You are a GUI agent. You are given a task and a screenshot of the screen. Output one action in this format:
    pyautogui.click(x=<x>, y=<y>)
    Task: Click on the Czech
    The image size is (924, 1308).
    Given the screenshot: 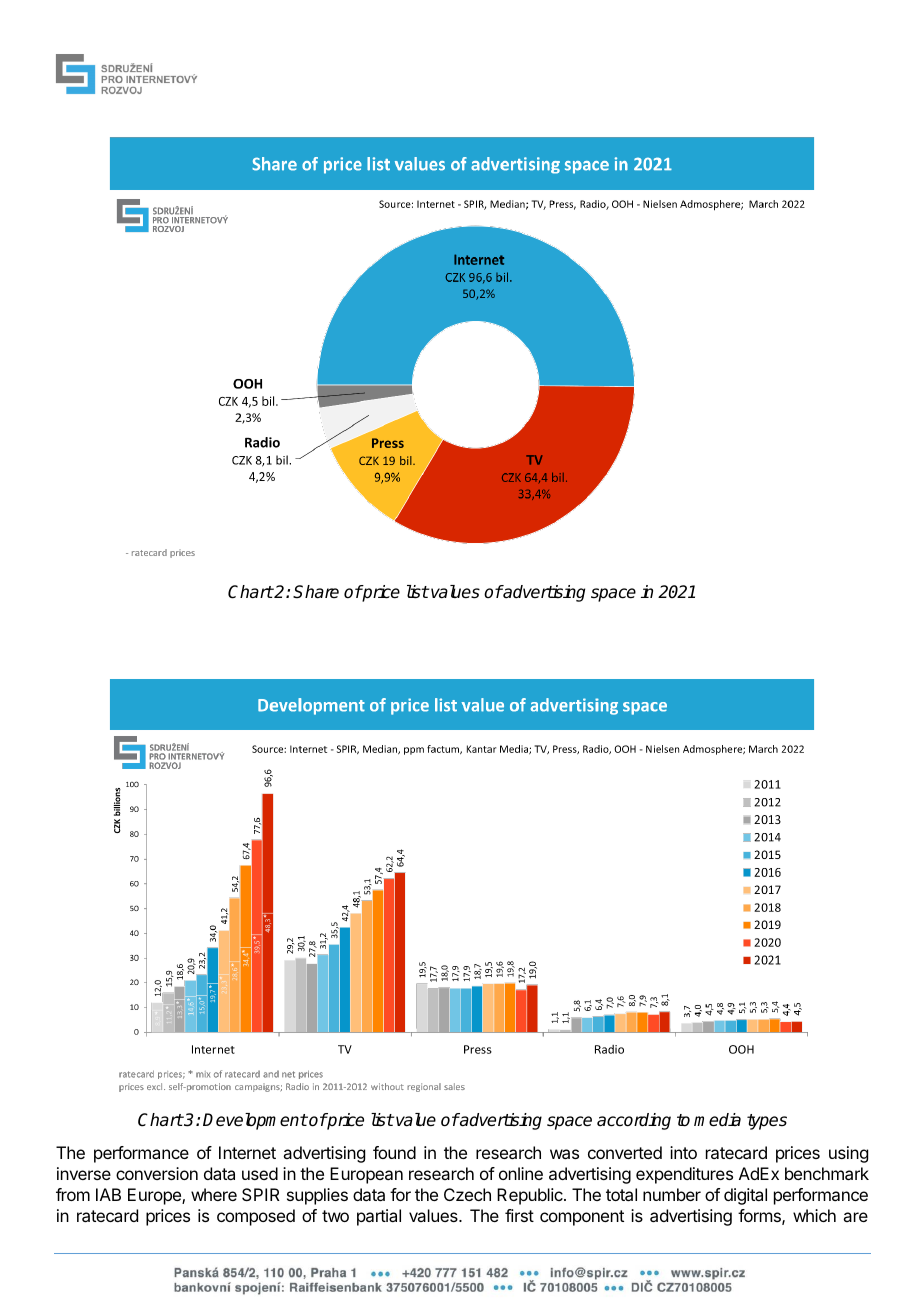 What is the action you would take?
    pyautogui.click(x=467, y=1194)
